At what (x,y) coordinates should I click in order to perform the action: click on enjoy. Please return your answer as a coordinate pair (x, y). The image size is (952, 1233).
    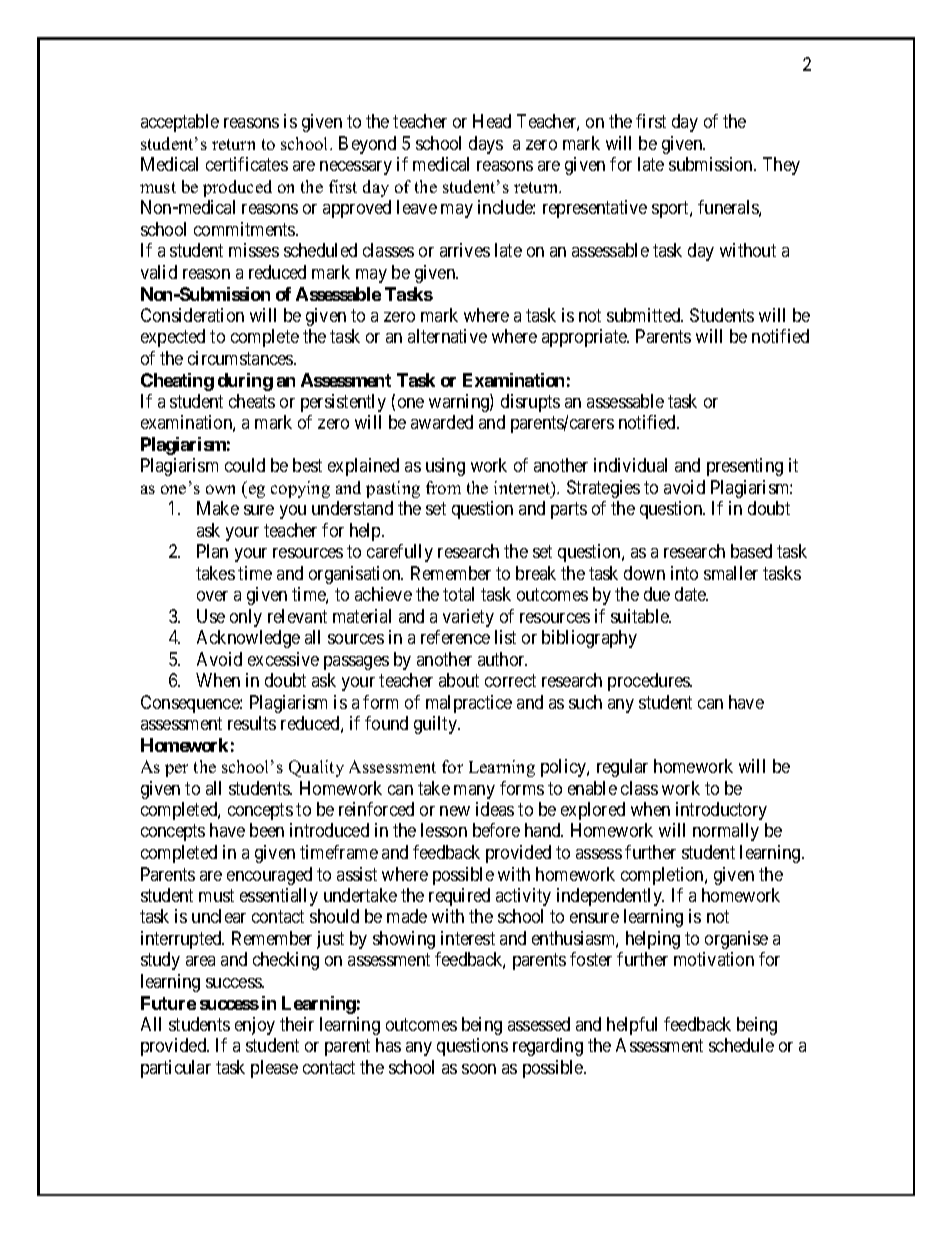
    Looking at the image, I should click on (255, 1026).
